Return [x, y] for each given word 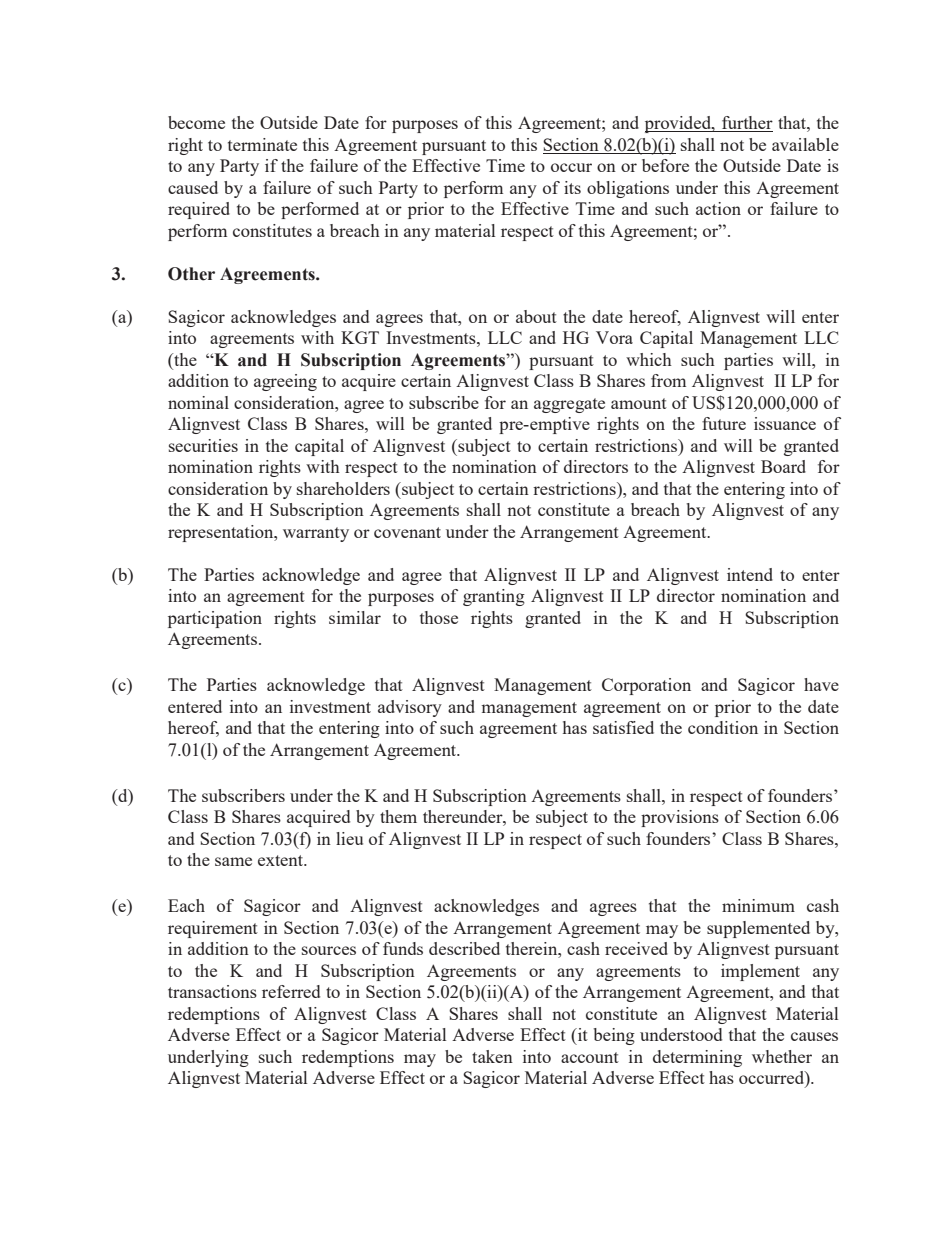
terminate [262, 144]
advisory [410, 708]
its [572, 187]
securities [203, 445]
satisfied [623, 727]
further [746, 124]
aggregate [569, 405]
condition [723, 727]
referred [291, 991]
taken [492, 1056]
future [724, 423]
